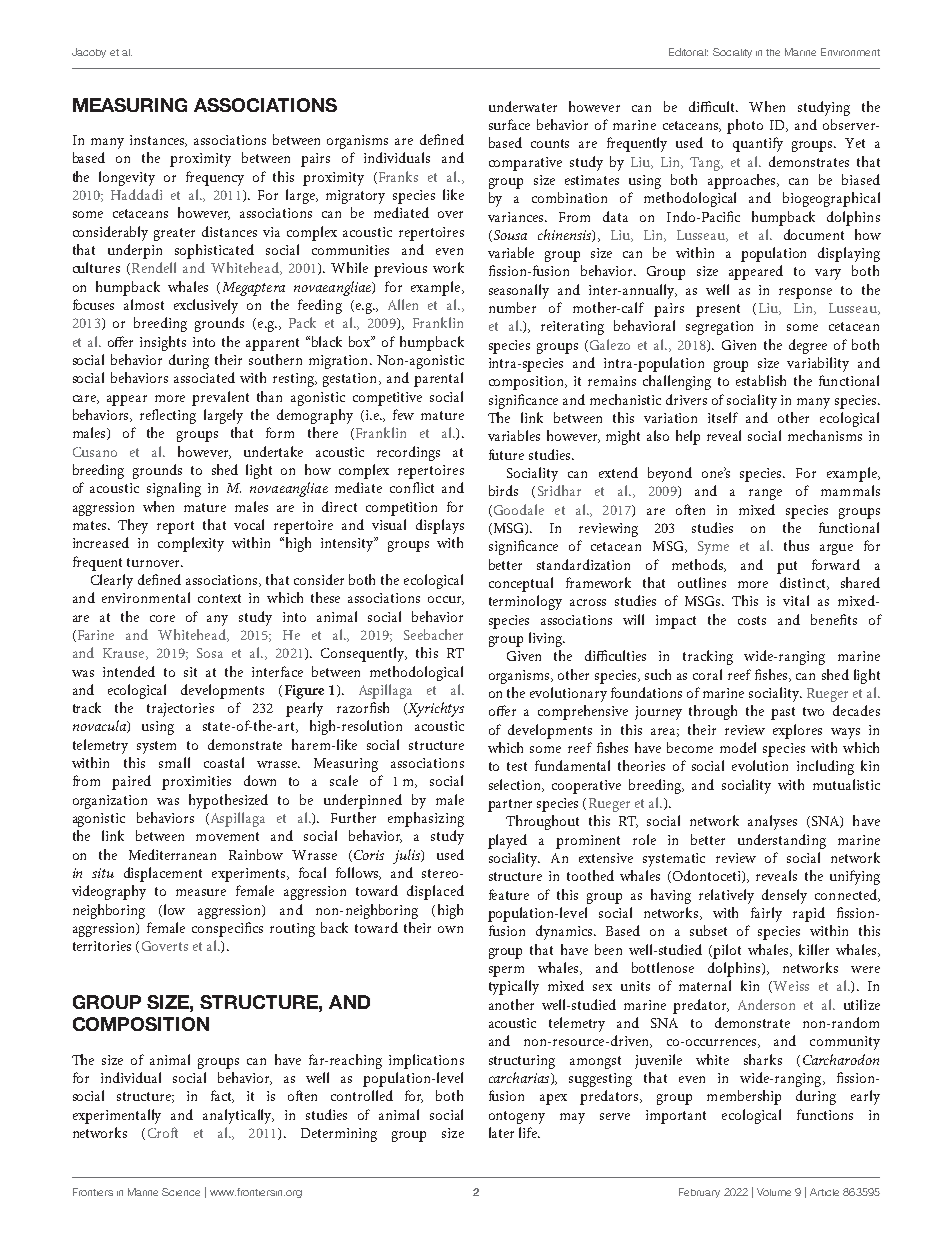  Describe the element at coordinates (163, 1132) in the screenshot. I see `Croft` at that location.
